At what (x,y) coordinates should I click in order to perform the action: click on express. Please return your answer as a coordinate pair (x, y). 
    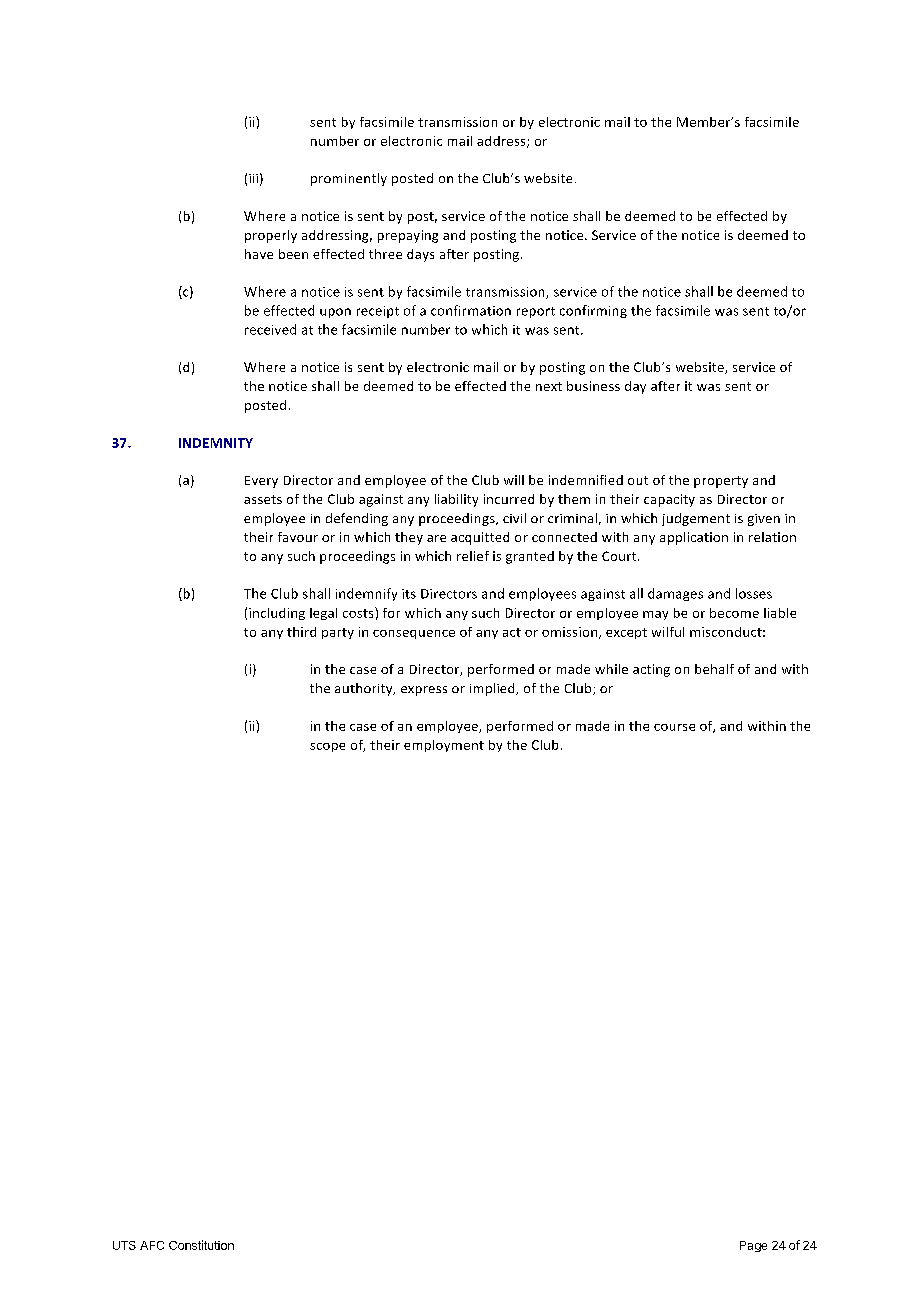
    Looking at the image, I should click on (424, 691).
